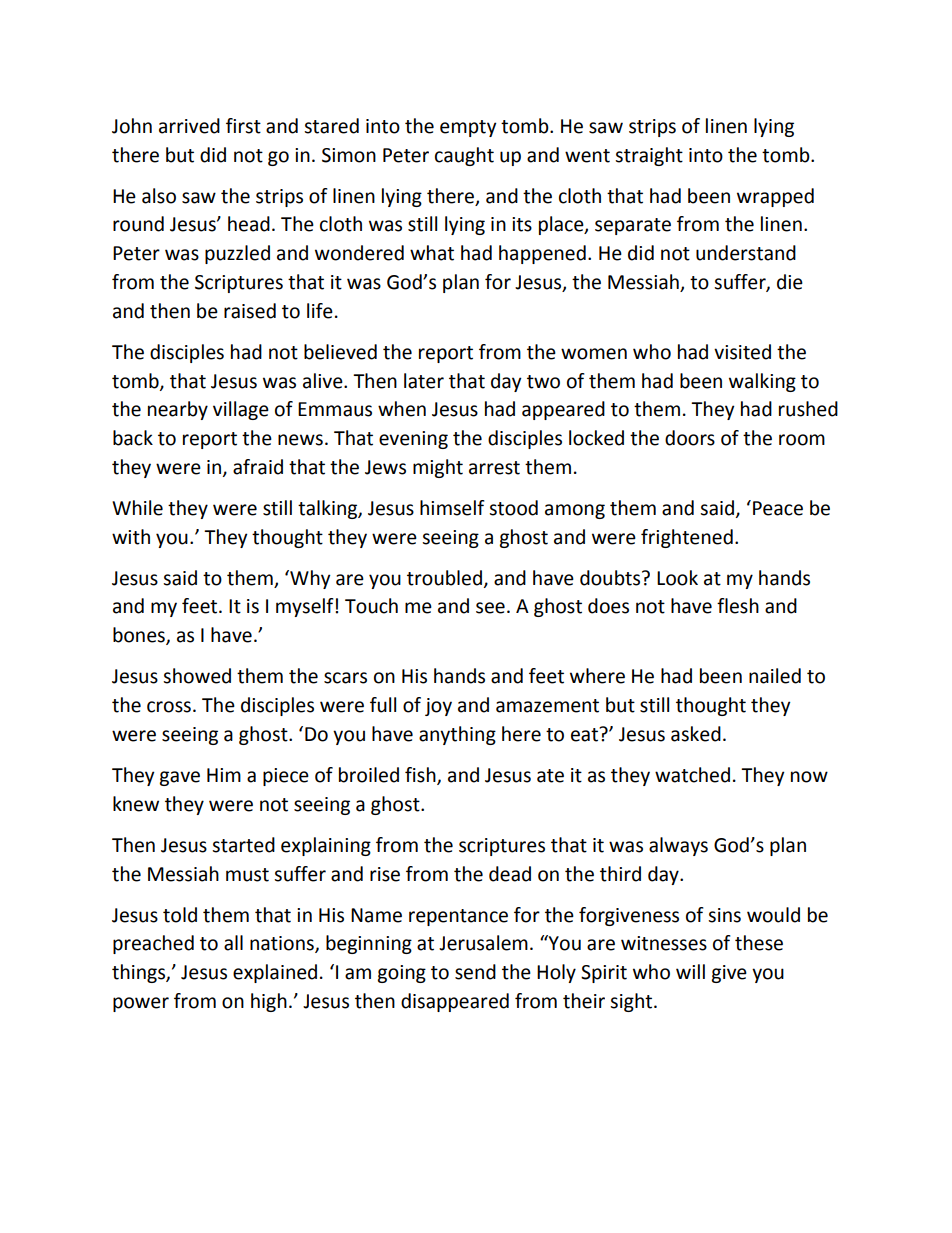 This screenshot has width=952, height=1233. Describe the element at coordinates (649, 156) in the screenshot. I see `straight` at that location.
